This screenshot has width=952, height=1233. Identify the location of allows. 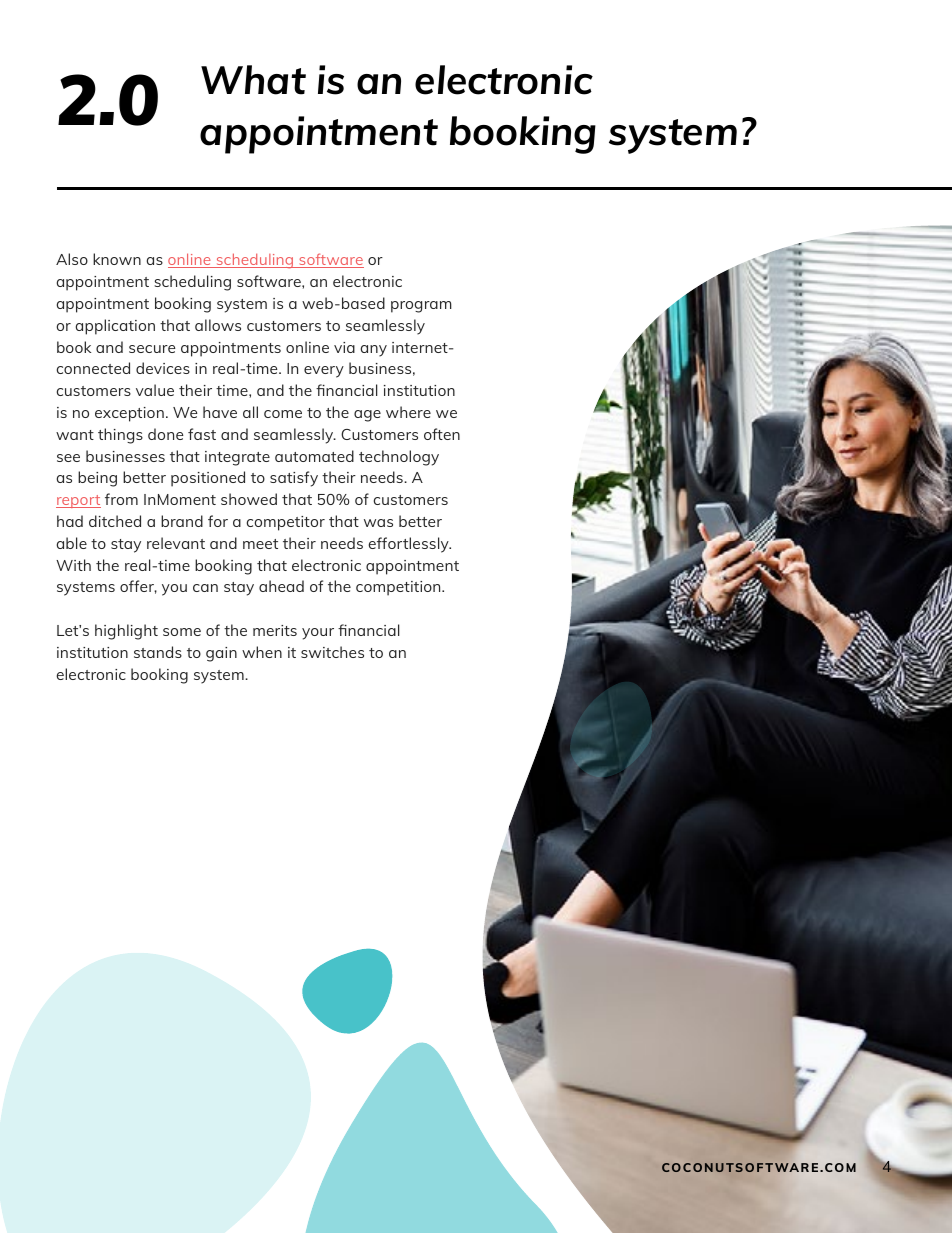
(218, 325).
